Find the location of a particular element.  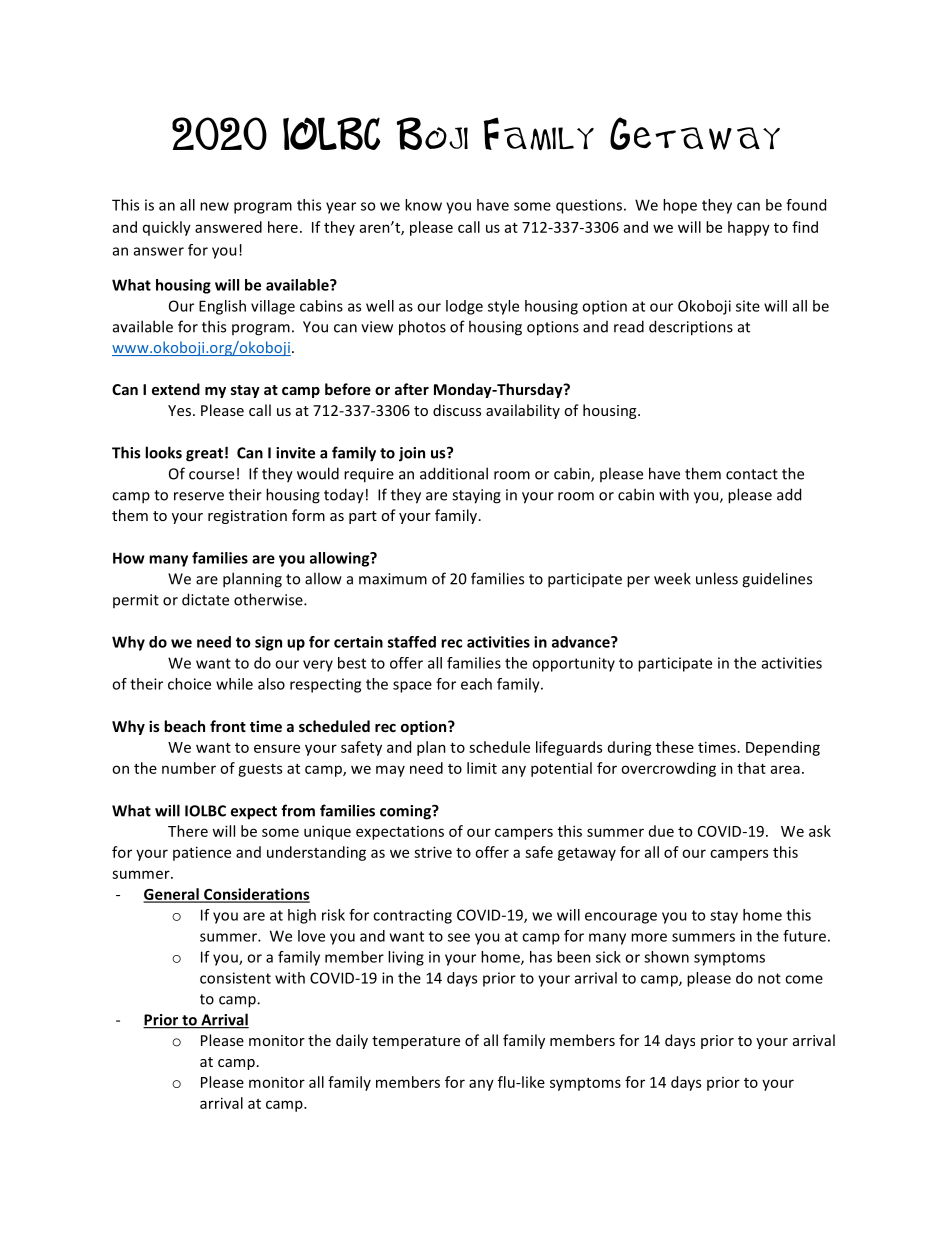

strive is located at coordinates (433, 852).
